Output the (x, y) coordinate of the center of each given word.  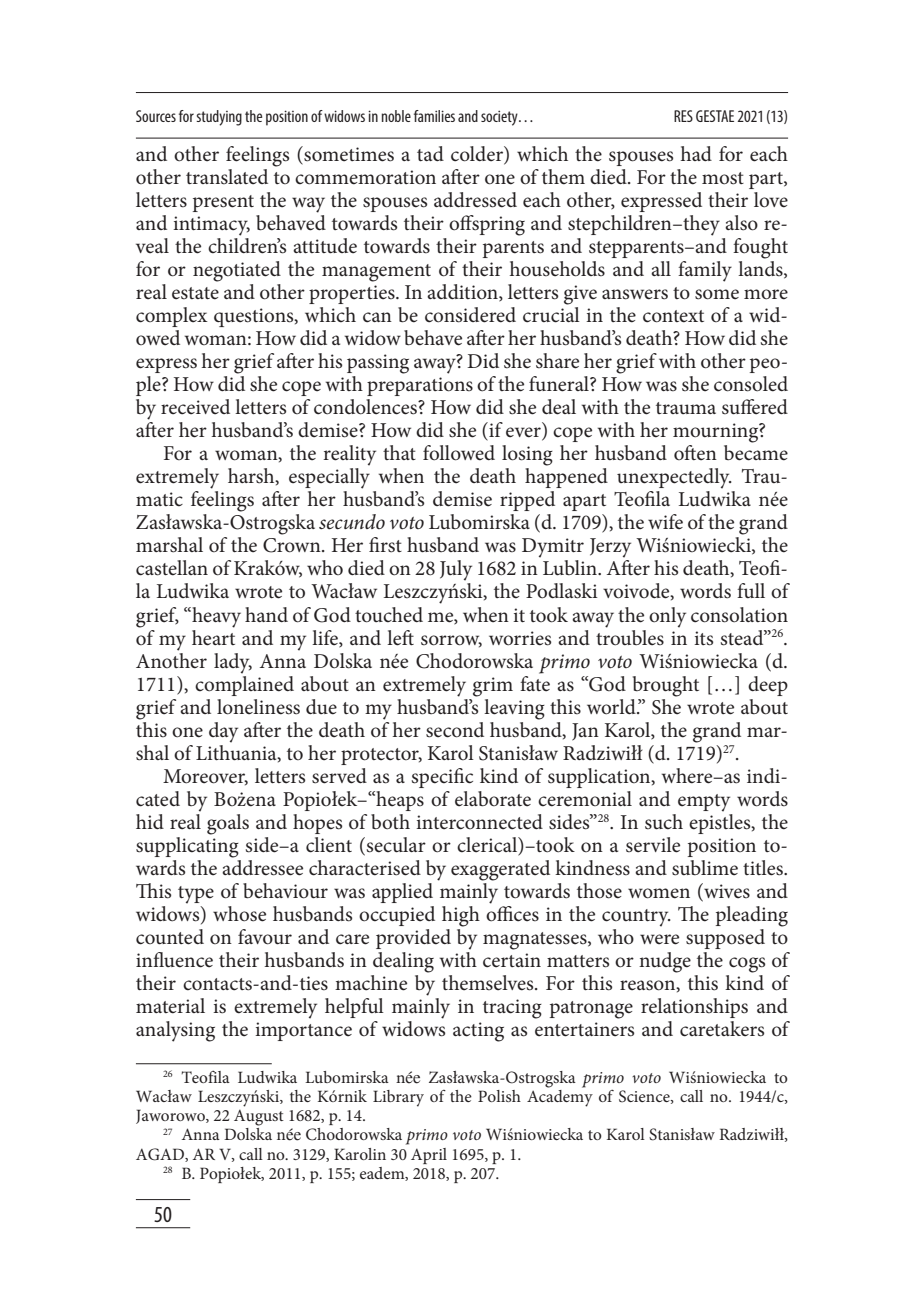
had (696, 153)
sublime (705, 868)
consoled (751, 384)
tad (430, 153)
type (196, 895)
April (429, 1156)
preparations (420, 386)
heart (213, 636)
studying (219, 118)
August (259, 1118)
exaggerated (500, 870)
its (703, 638)
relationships (694, 1008)
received (195, 407)
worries (520, 638)
